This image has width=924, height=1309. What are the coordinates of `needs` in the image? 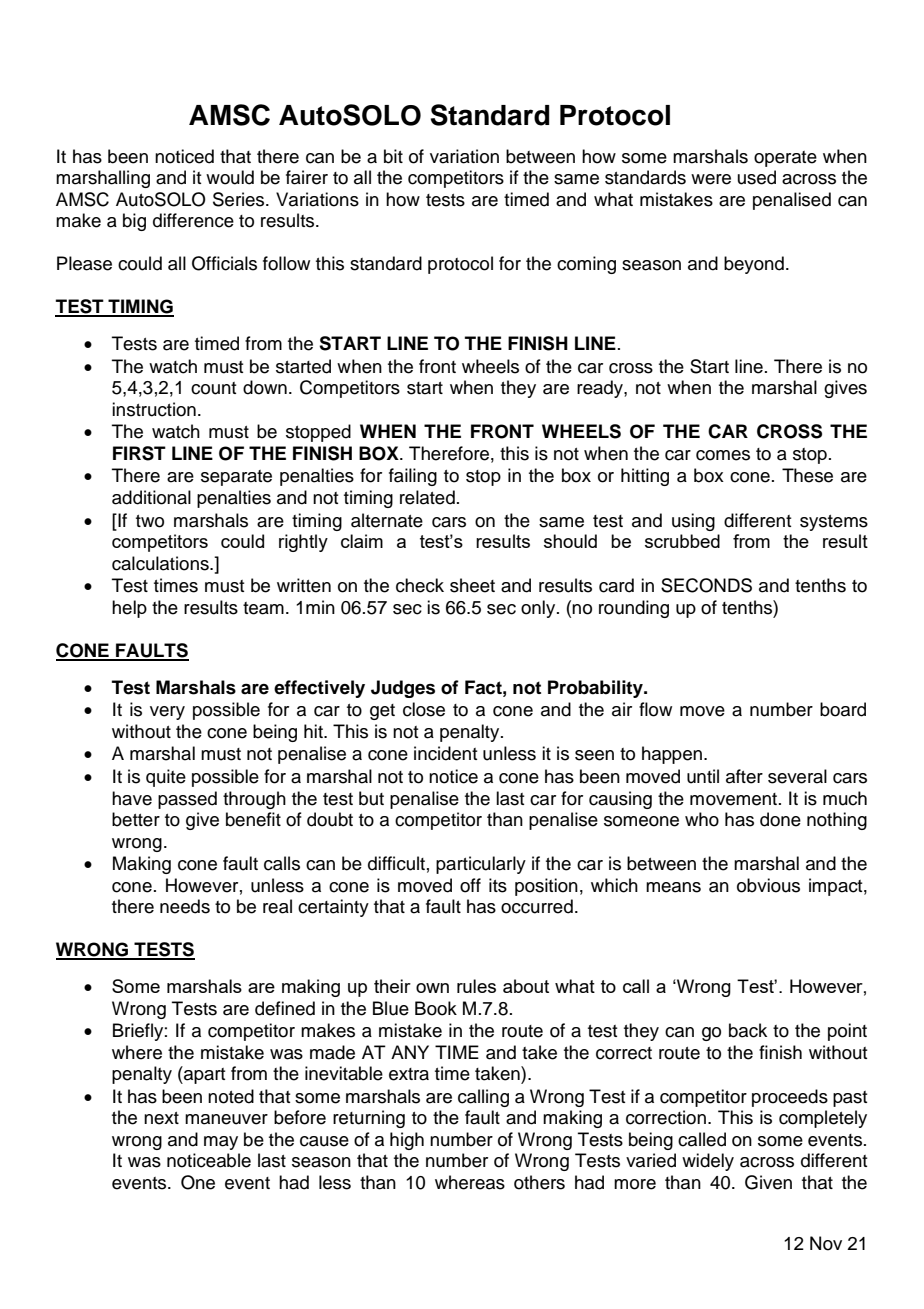 It's located at (185, 906).
